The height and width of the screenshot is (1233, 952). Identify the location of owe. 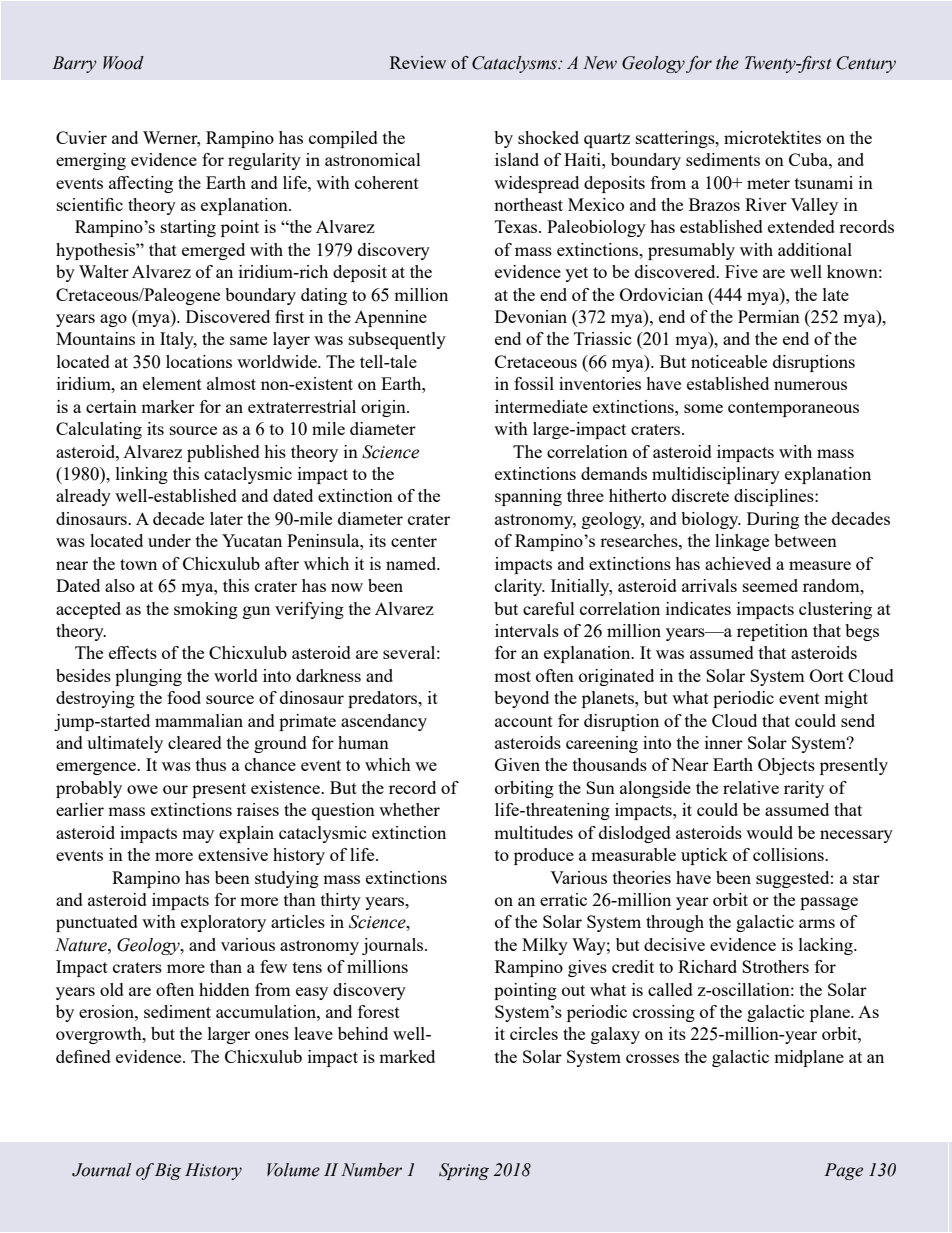
(142, 789).
